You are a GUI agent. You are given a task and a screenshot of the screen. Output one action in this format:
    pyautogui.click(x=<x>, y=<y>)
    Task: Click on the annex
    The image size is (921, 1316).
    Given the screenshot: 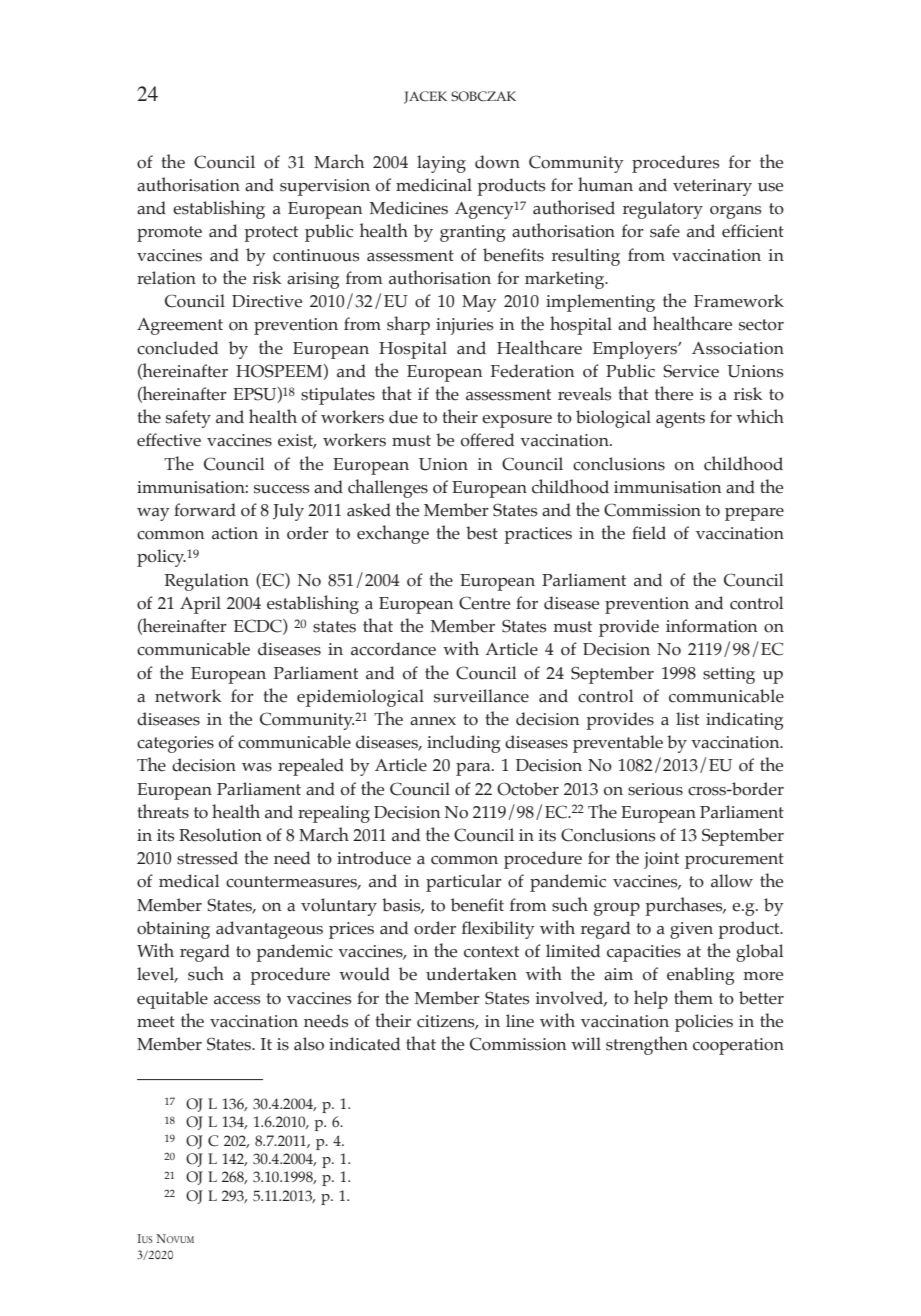 What is the action you would take?
    pyautogui.click(x=433, y=721)
